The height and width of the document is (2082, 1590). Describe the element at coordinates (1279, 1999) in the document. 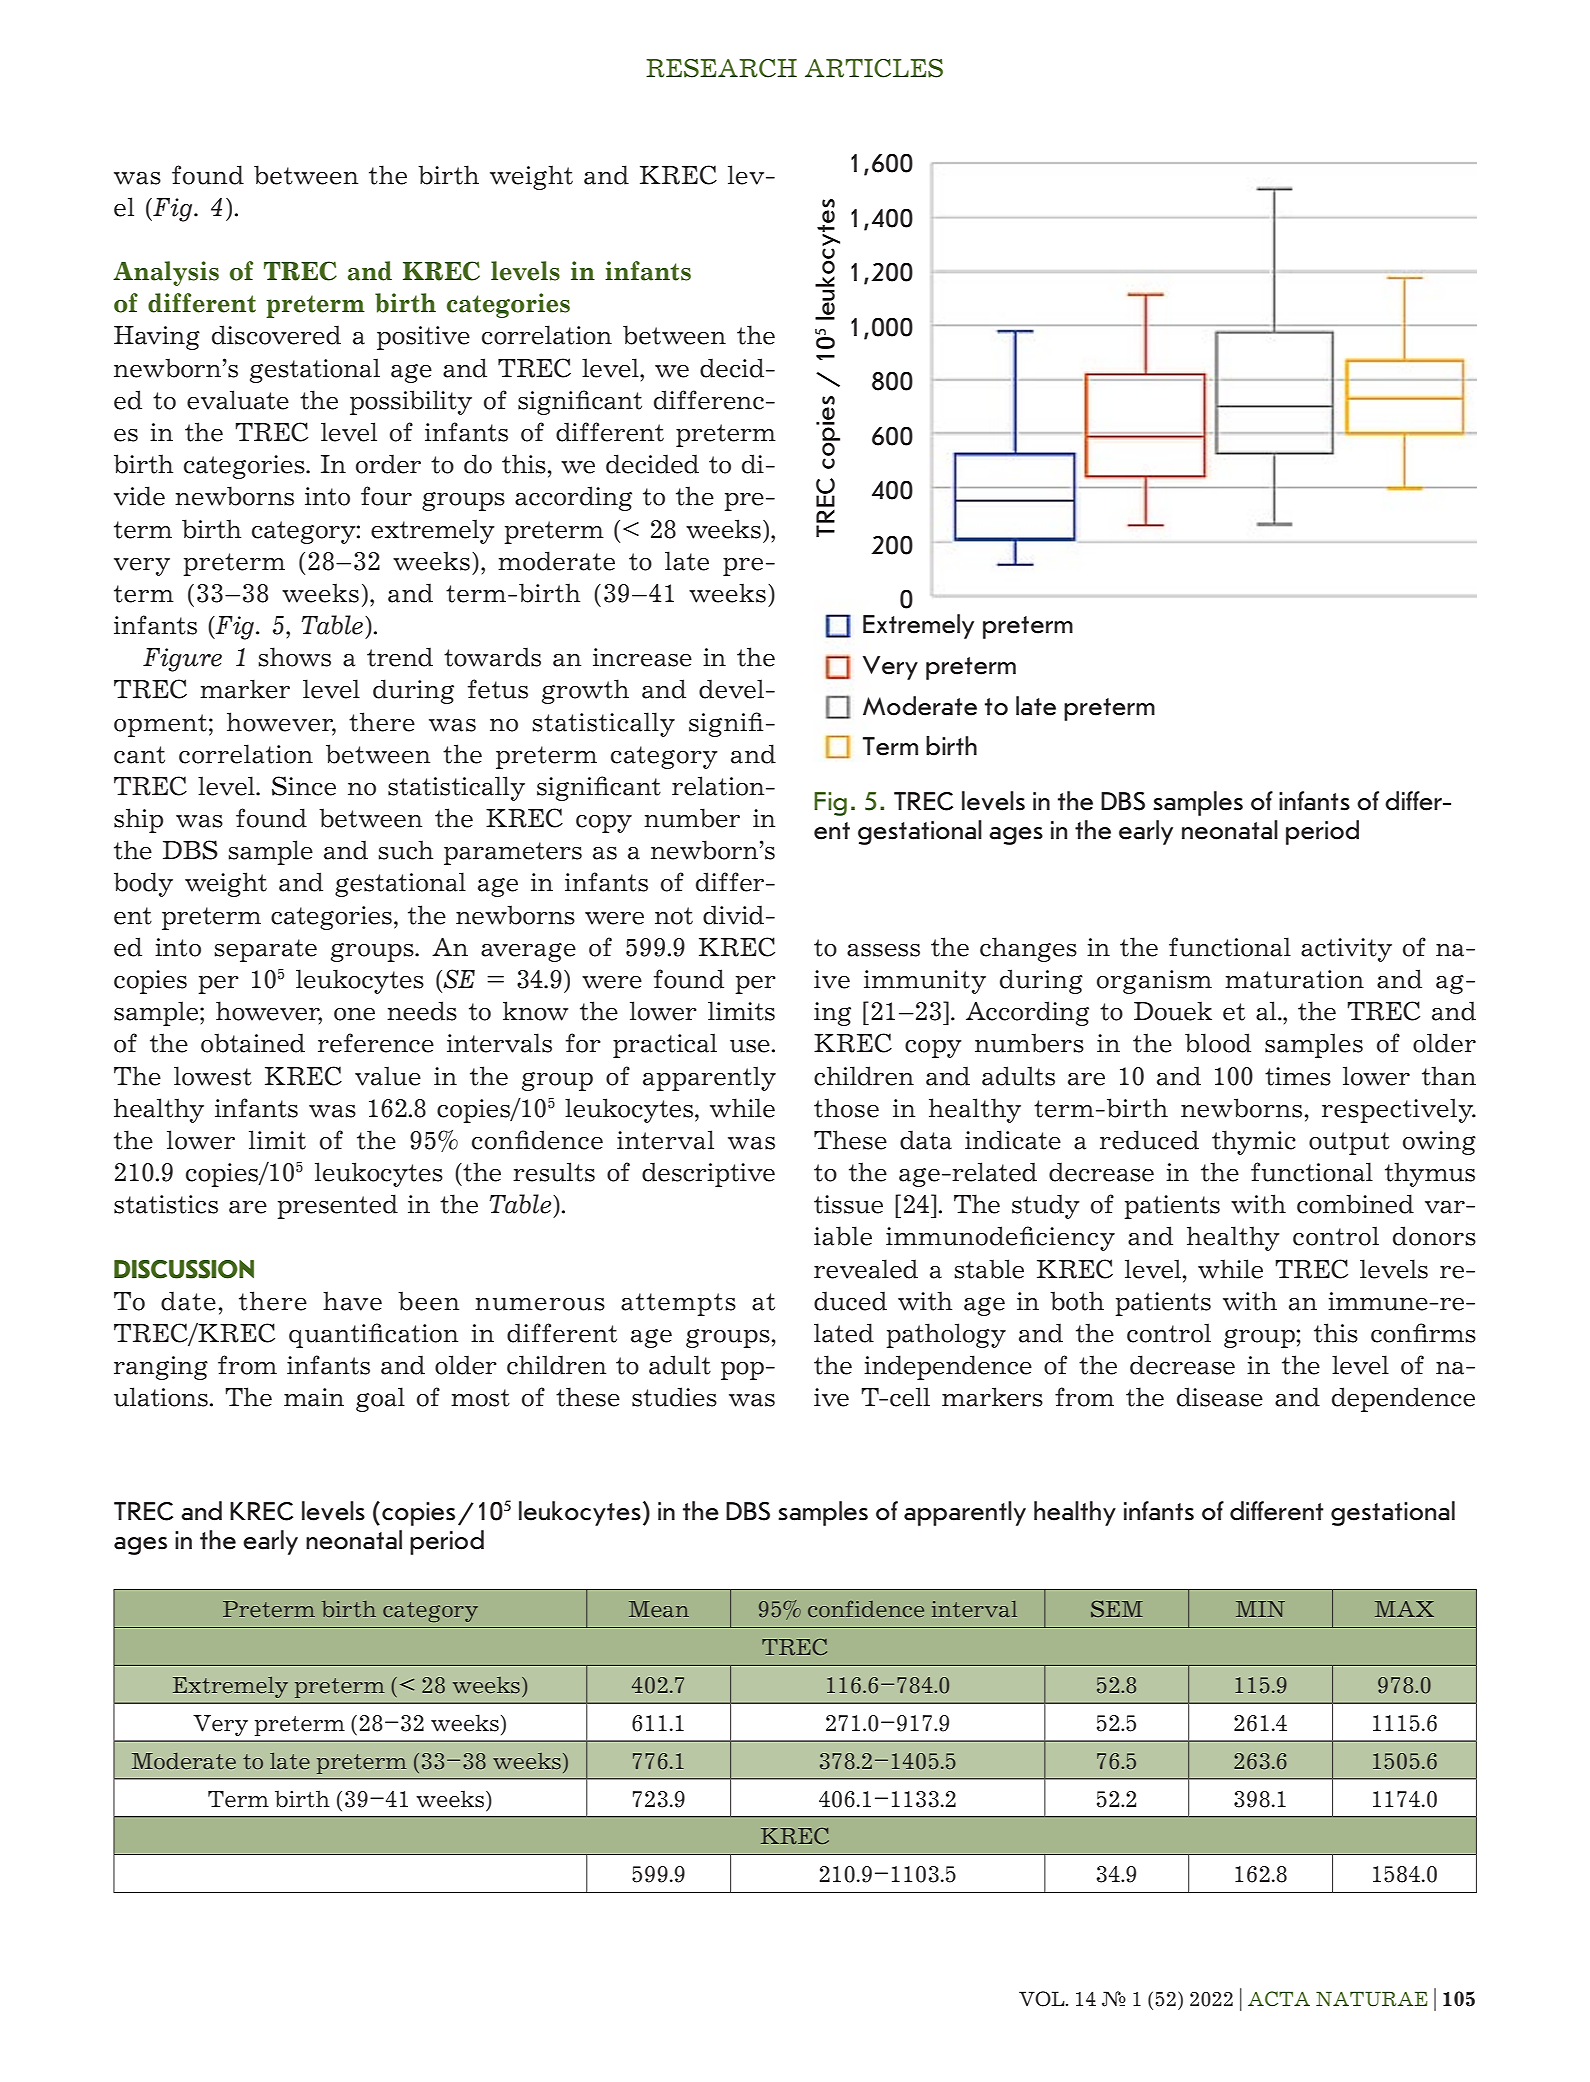

I see `ACTA` at that location.
